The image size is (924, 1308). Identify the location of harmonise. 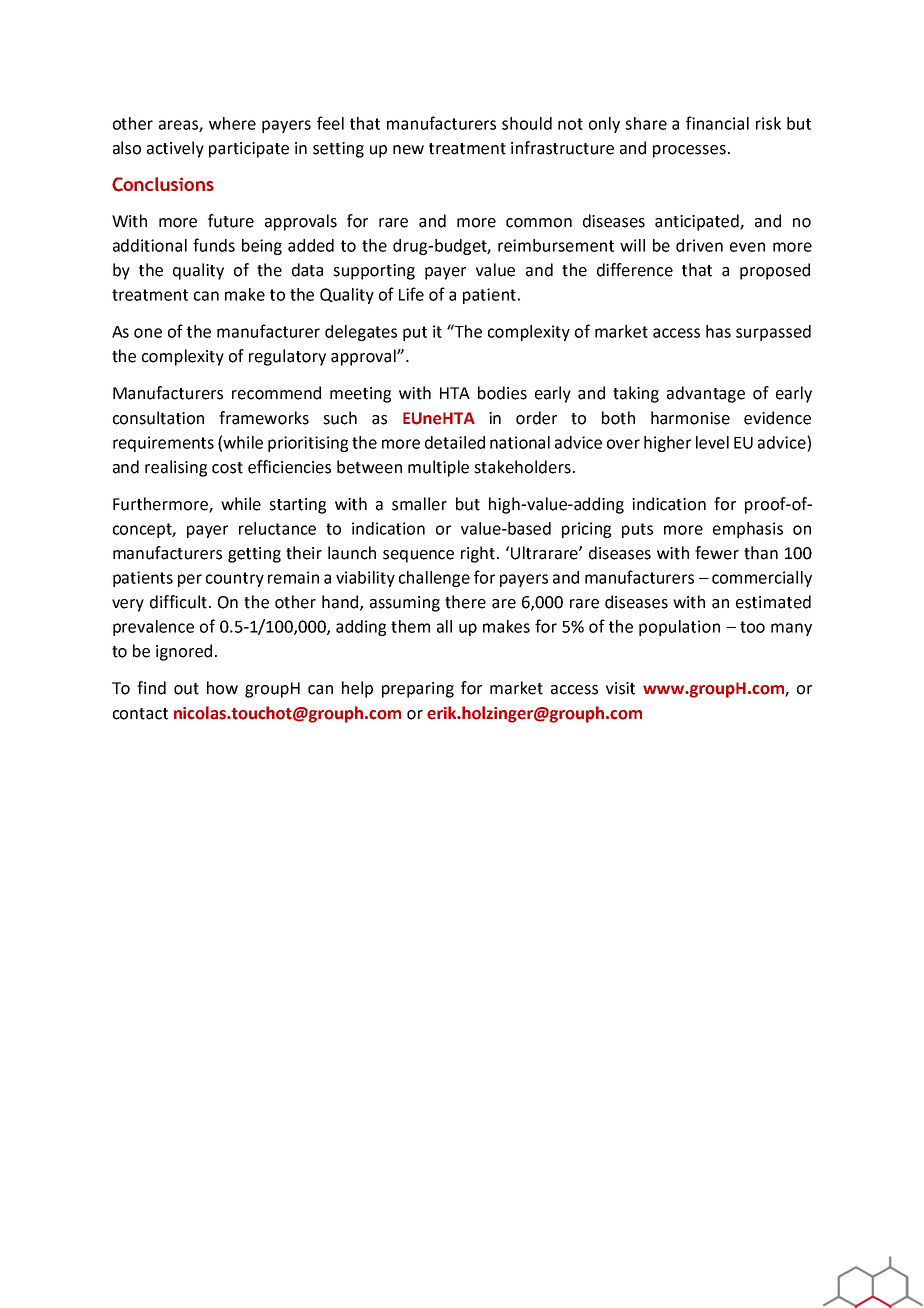
(690, 418).
